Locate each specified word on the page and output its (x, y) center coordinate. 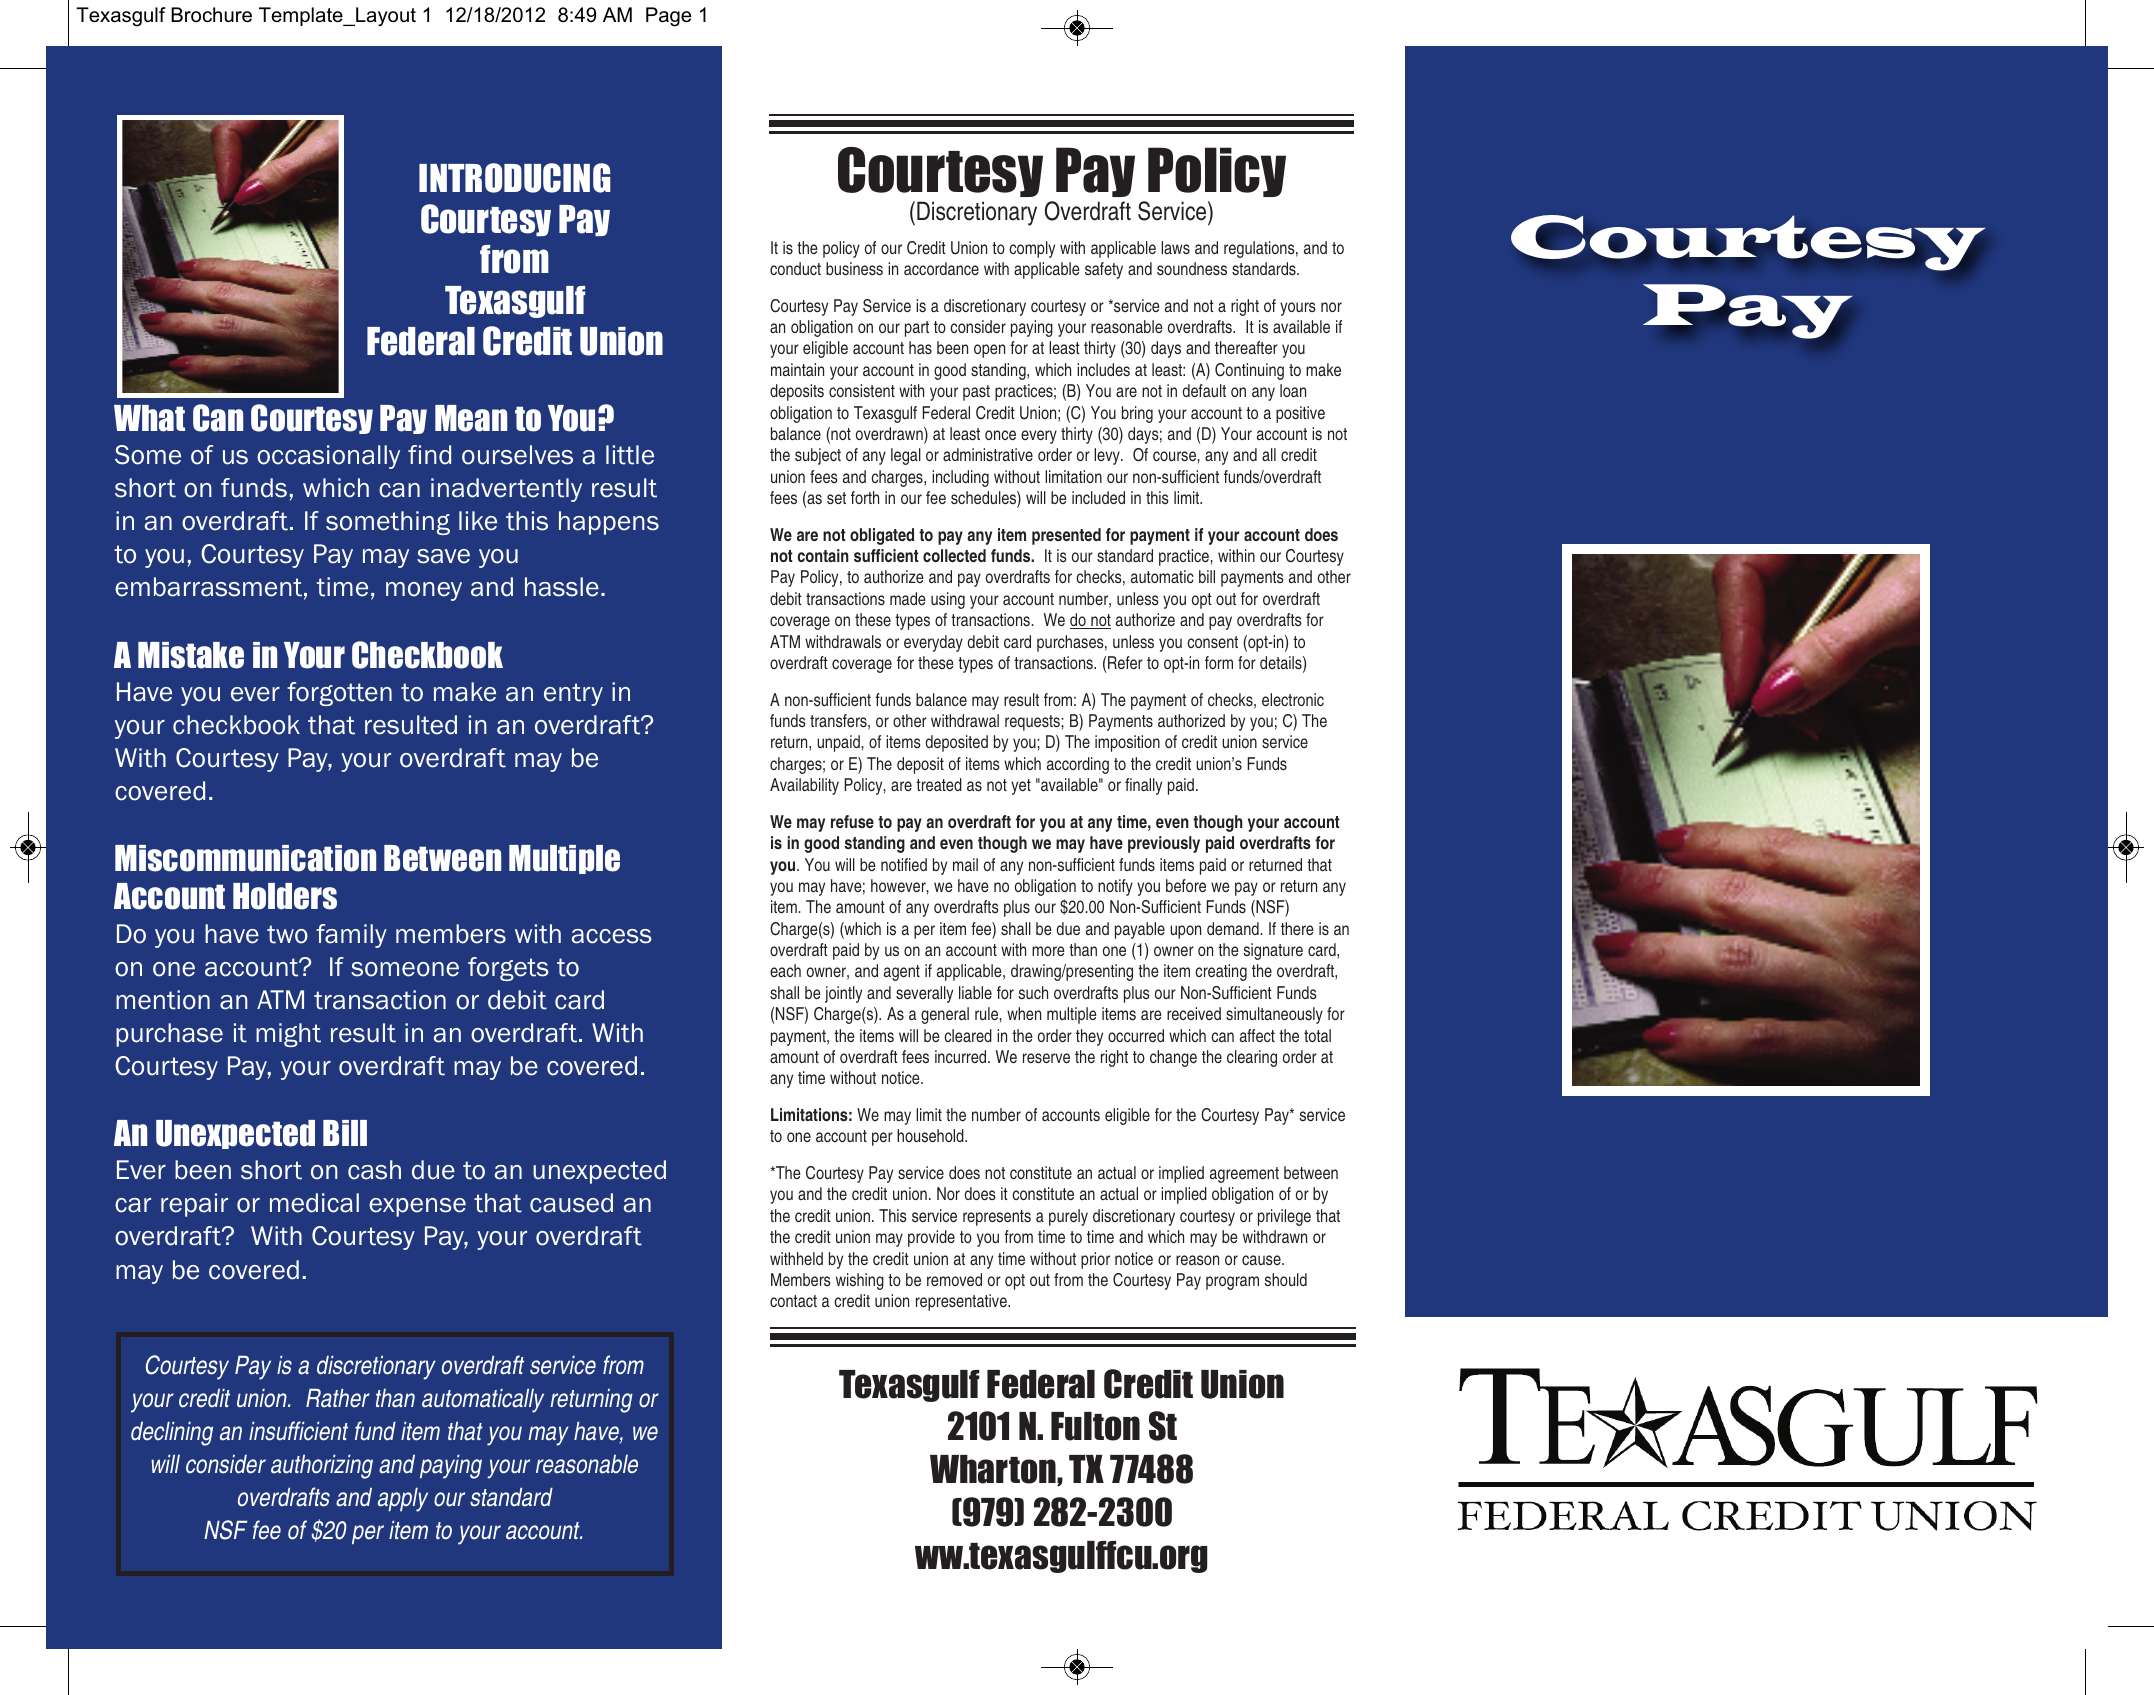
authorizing (322, 1467)
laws (1175, 247)
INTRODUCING (514, 178)
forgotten (339, 694)
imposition (1127, 743)
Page (669, 17)
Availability (804, 786)
